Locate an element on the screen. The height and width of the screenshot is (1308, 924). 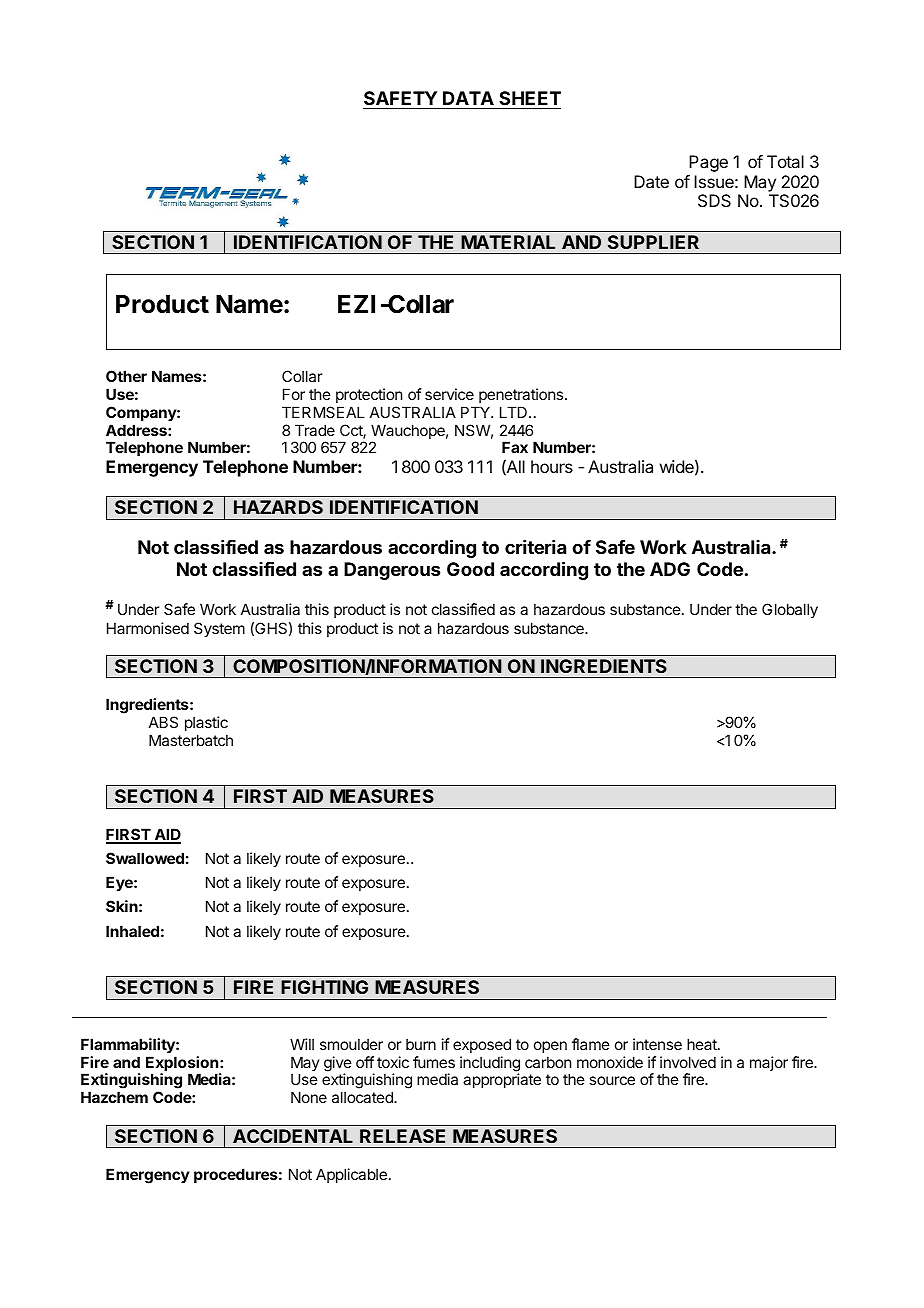
DATA is located at coordinates (468, 98).
